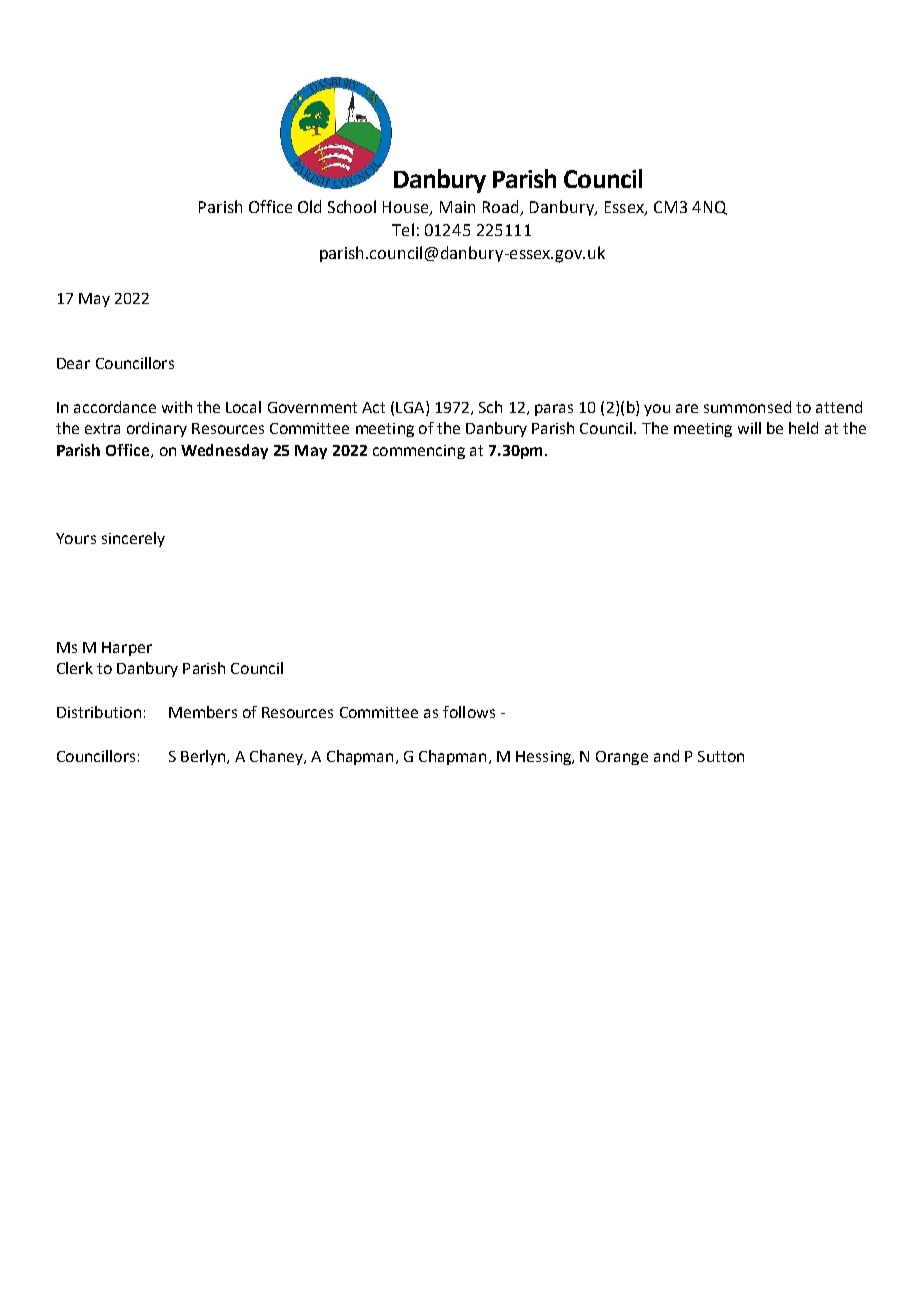 The height and width of the screenshot is (1308, 924). I want to click on Old, so click(309, 206).
